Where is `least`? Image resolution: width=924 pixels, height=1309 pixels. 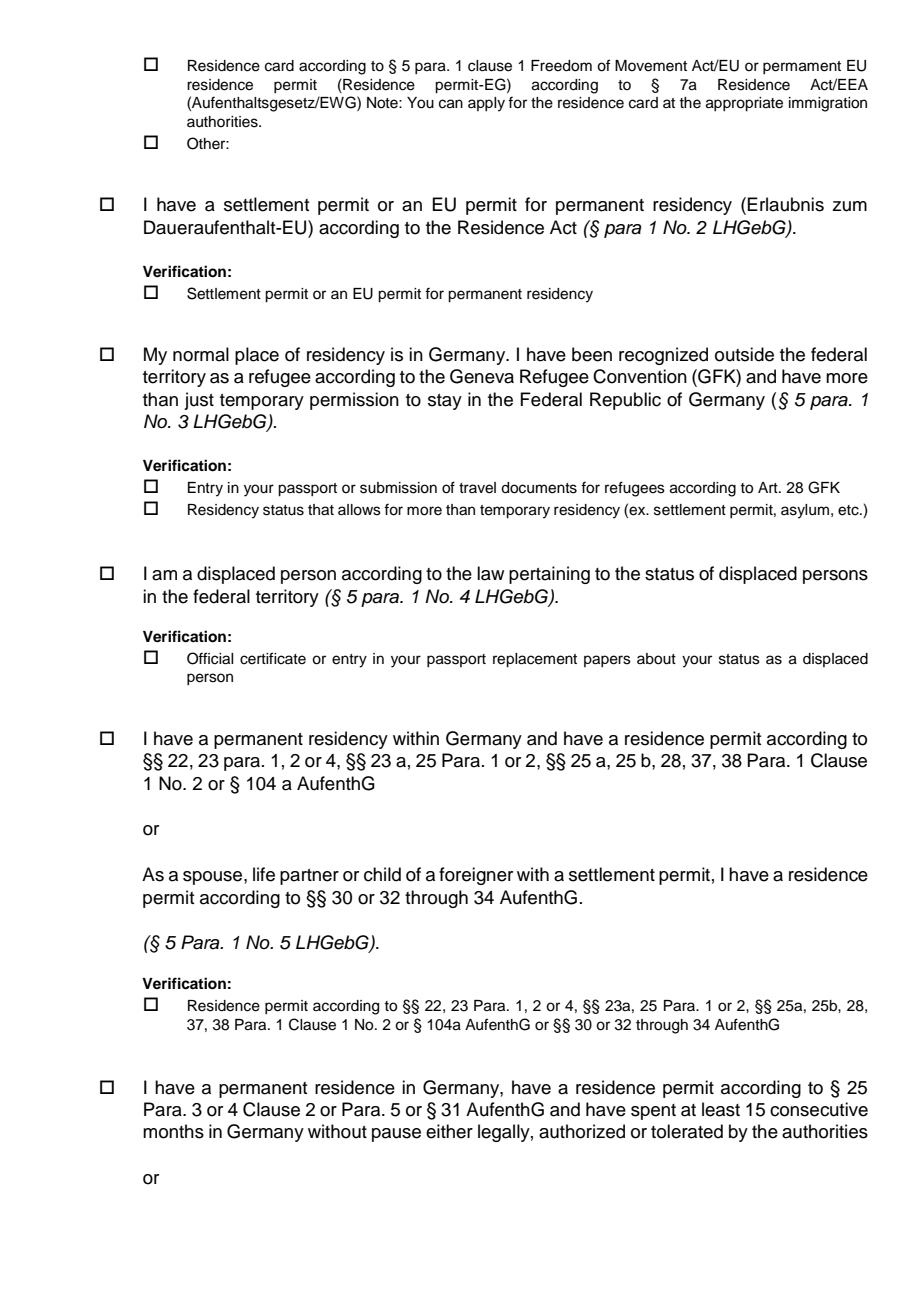
least is located at coordinates (721, 1109).
